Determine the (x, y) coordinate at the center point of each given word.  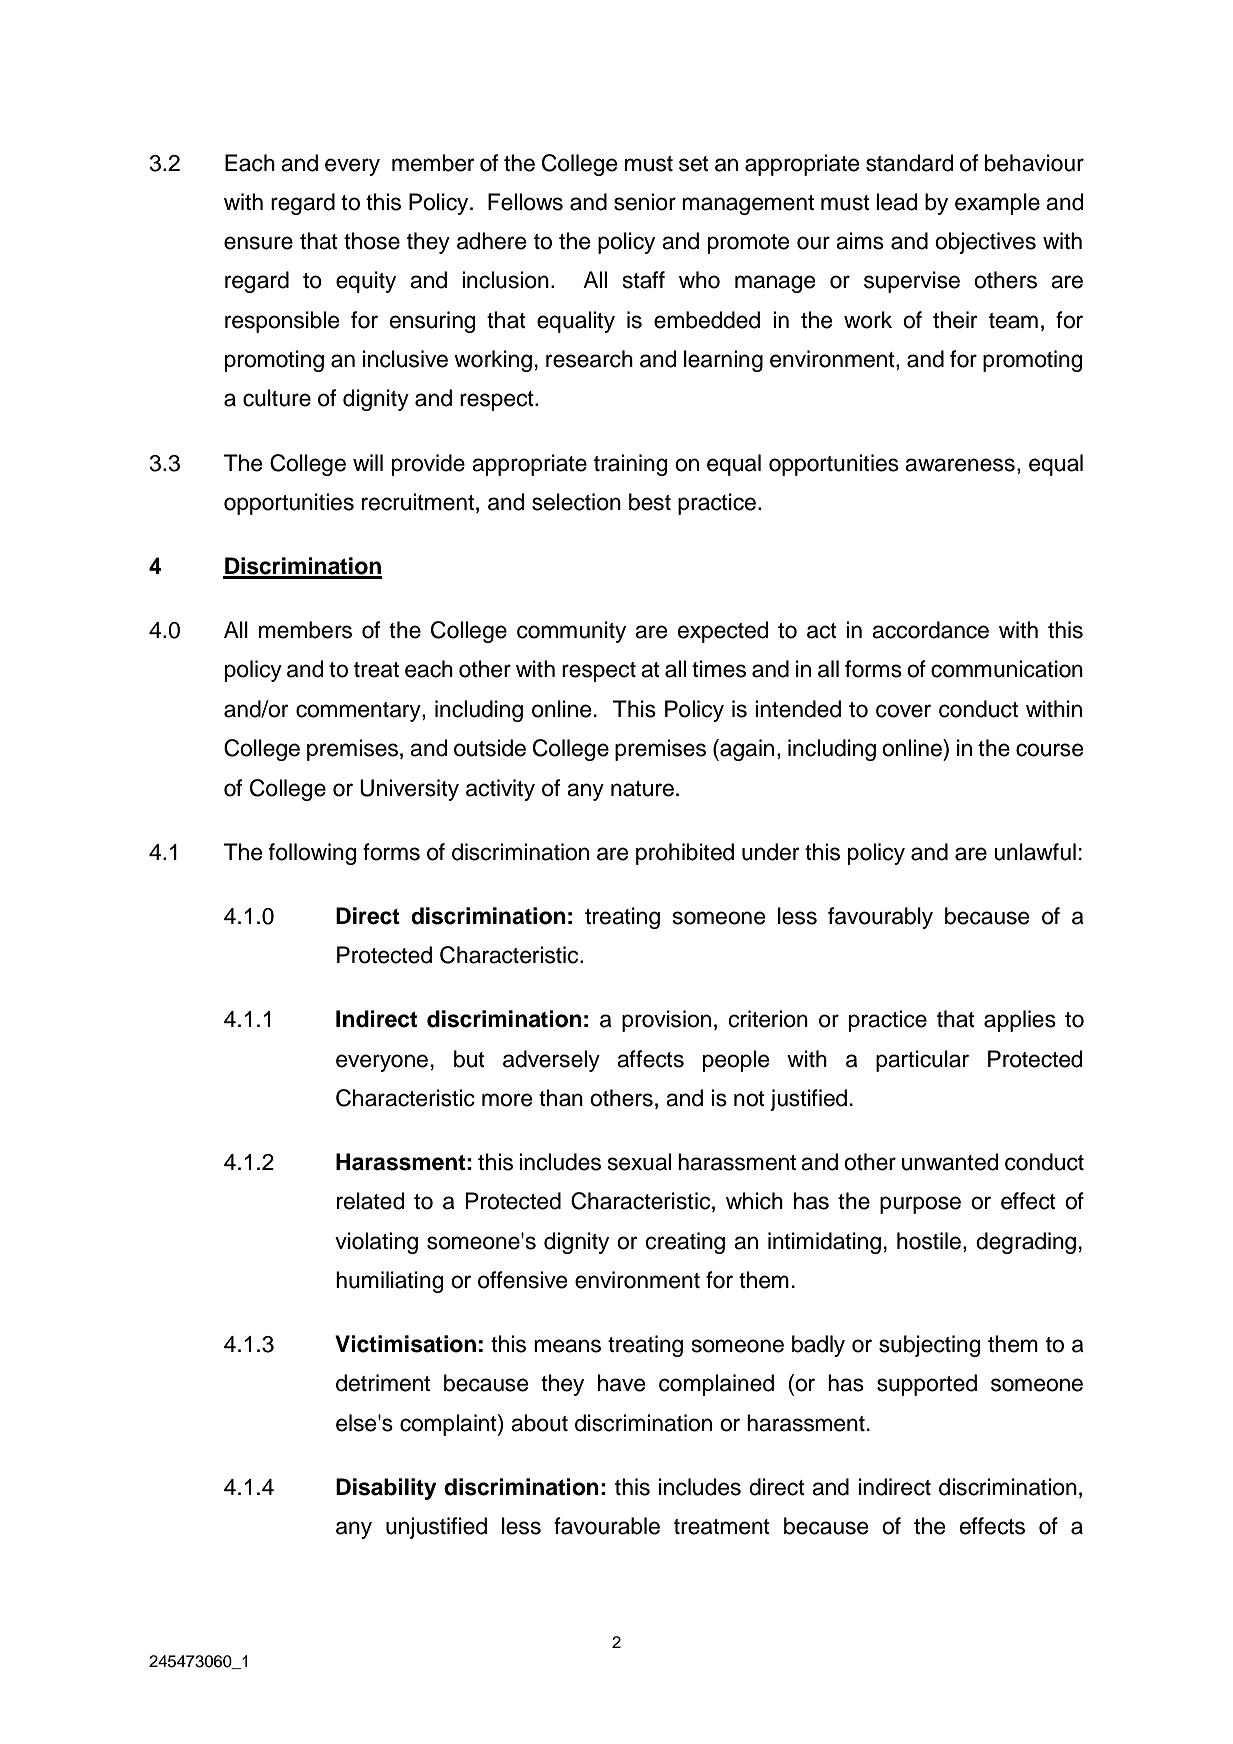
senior (645, 202)
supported (927, 1385)
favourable (607, 1526)
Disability (386, 1489)
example (997, 204)
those (372, 241)
